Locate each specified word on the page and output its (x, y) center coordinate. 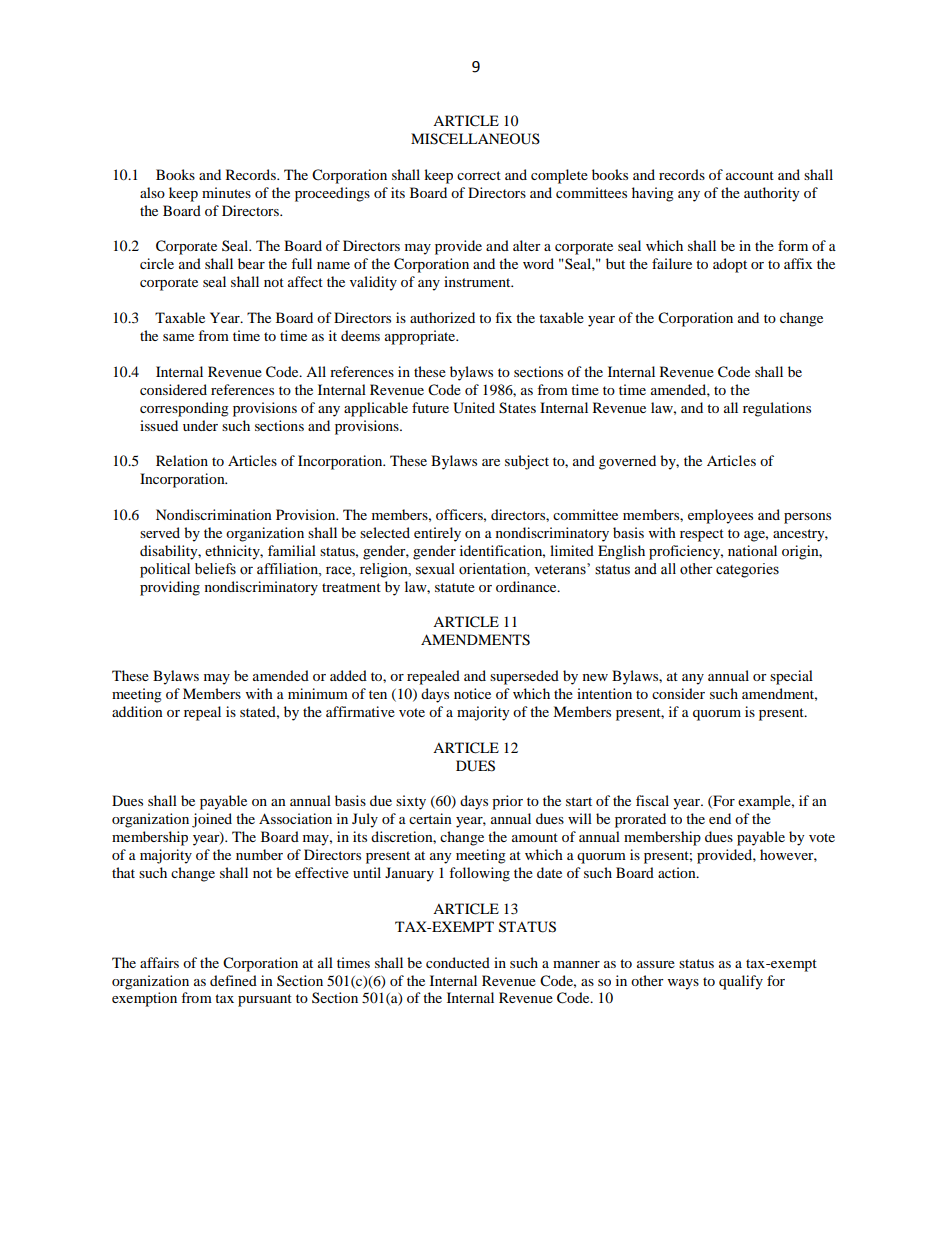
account (750, 175)
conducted (458, 962)
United (474, 408)
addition (137, 711)
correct (479, 175)
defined (233, 980)
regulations (777, 409)
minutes (226, 192)
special (791, 677)
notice (472, 693)
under (200, 425)
